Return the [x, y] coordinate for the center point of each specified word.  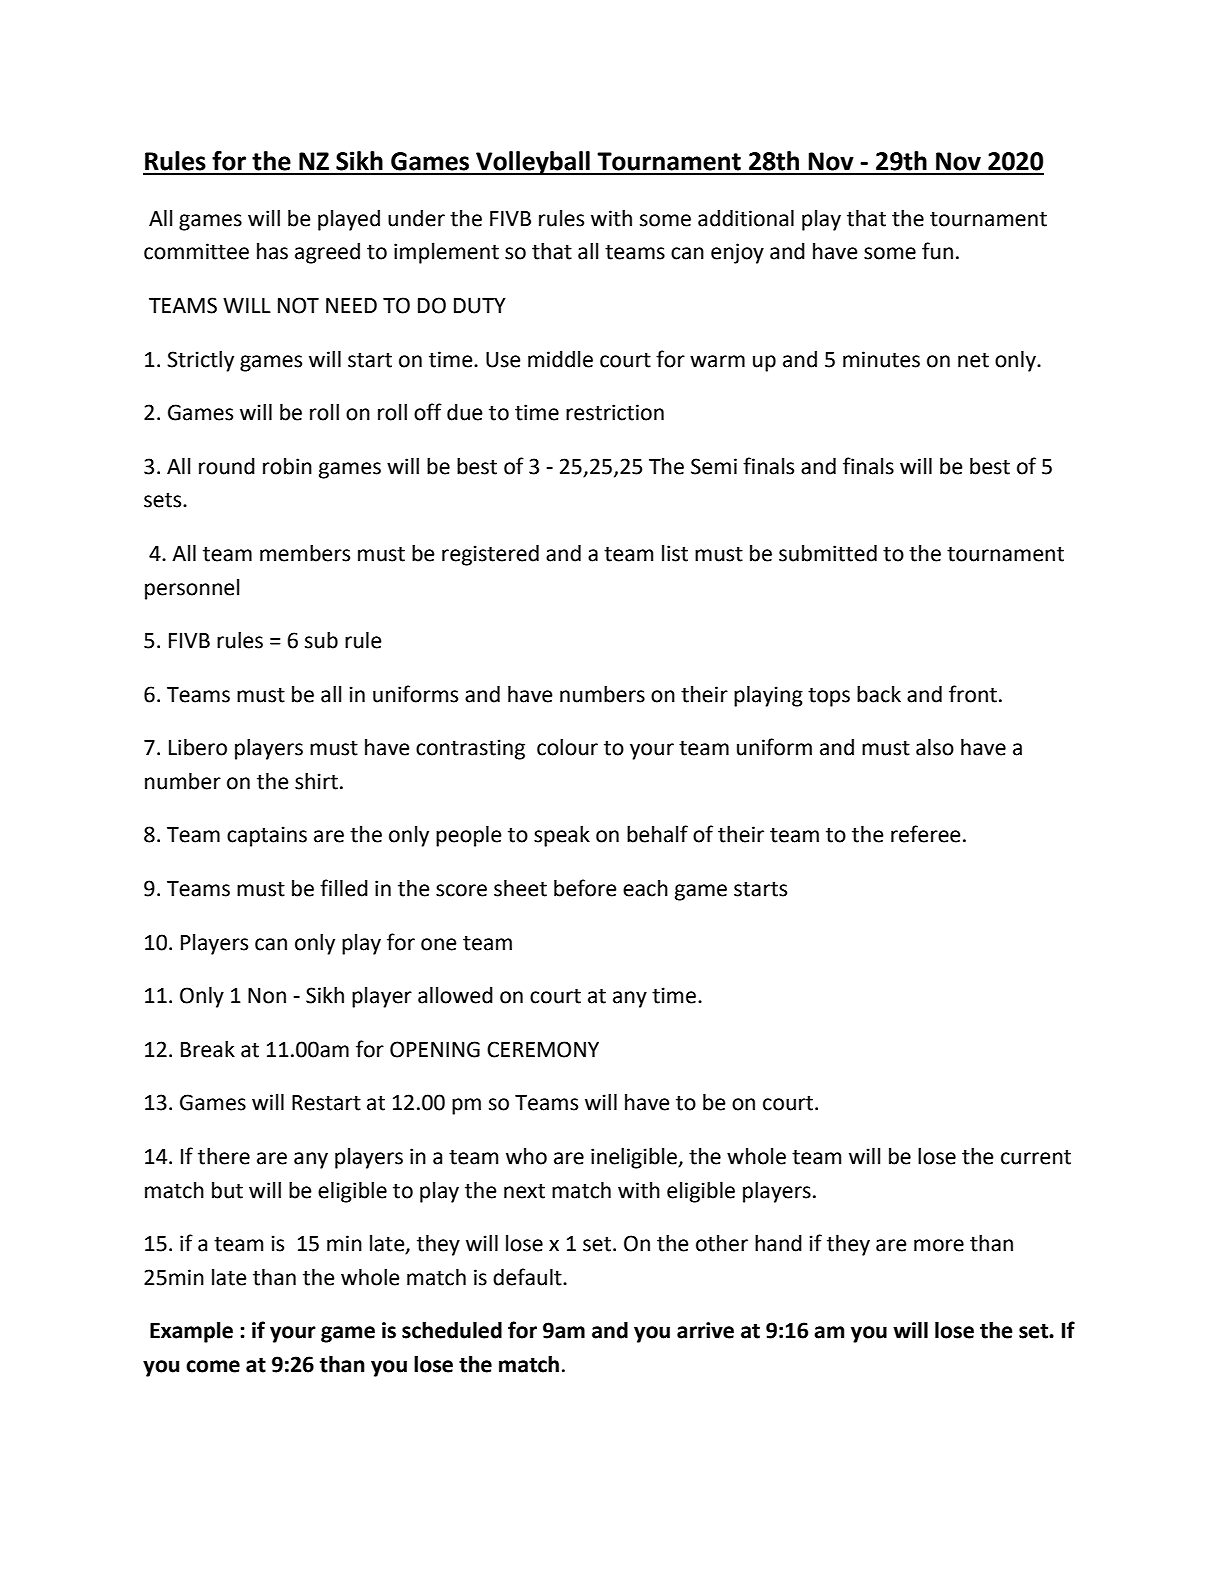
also [935, 747]
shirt [316, 781]
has [272, 251]
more [939, 1245]
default [528, 1277]
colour [567, 747]
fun [937, 251]
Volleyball [533, 163]
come [213, 1366]
